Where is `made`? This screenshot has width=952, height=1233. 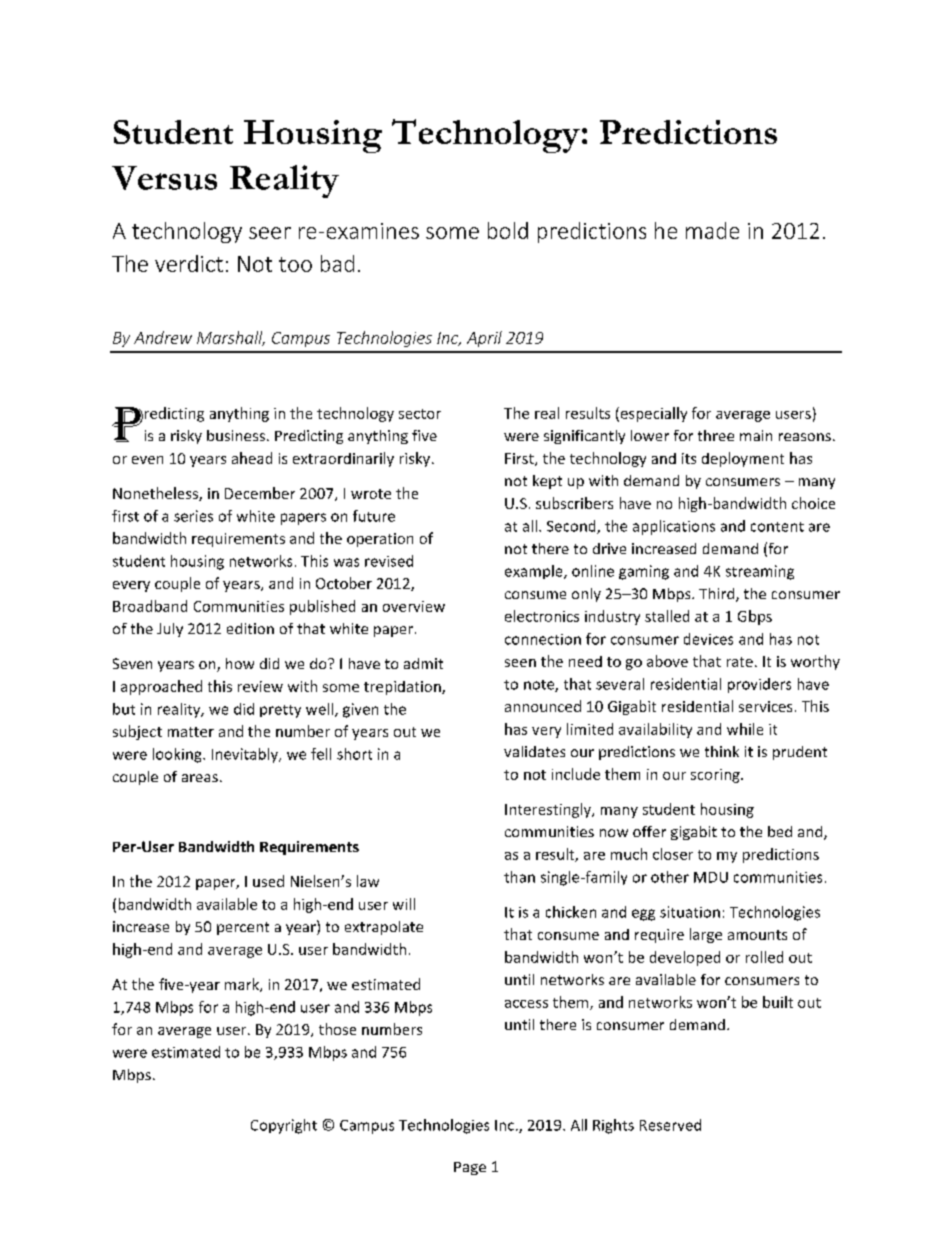 made is located at coordinates (712, 230).
